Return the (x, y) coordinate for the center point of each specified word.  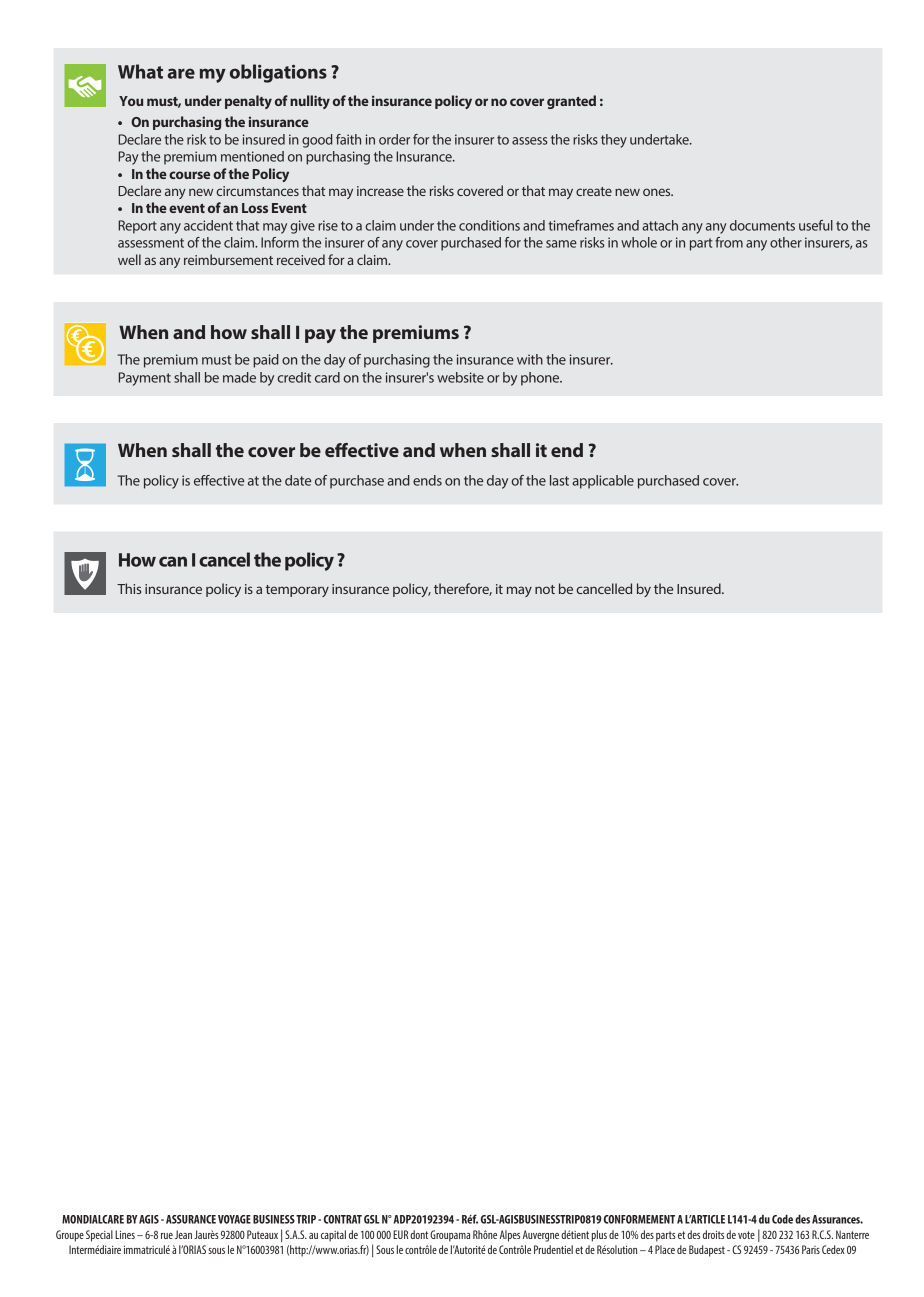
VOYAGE (234, 1219)
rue (167, 1236)
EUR (400, 1234)
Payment (145, 379)
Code (782, 1219)
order (394, 139)
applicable (603, 482)
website (460, 377)
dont (419, 1234)
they (614, 141)
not (545, 589)
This (129, 588)
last (559, 480)
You (131, 101)
